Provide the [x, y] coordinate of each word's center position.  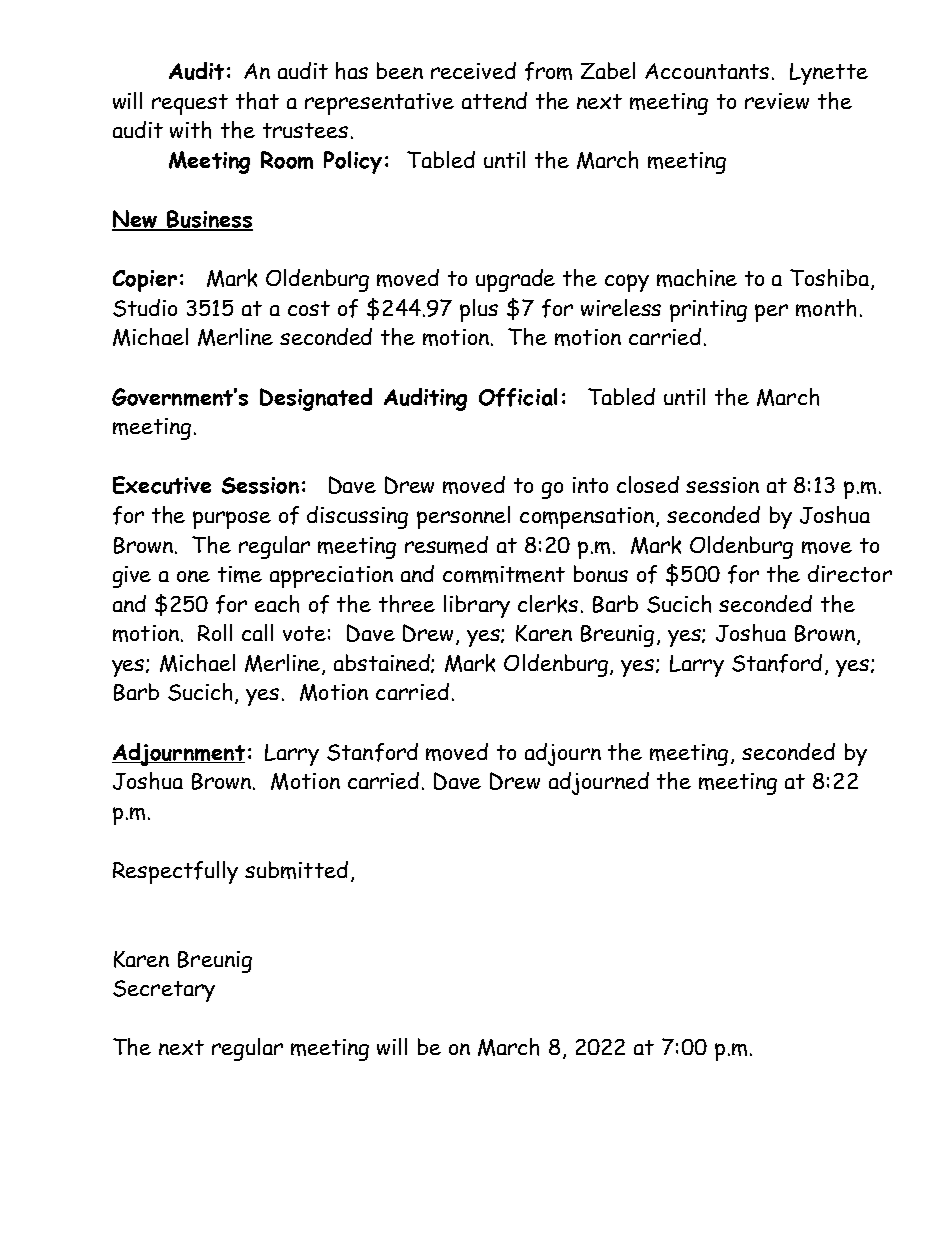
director [850, 573]
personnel [463, 517]
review [777, 101]
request [190, 104]
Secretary [164, 991]
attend [494, 100]
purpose [232, 520]
